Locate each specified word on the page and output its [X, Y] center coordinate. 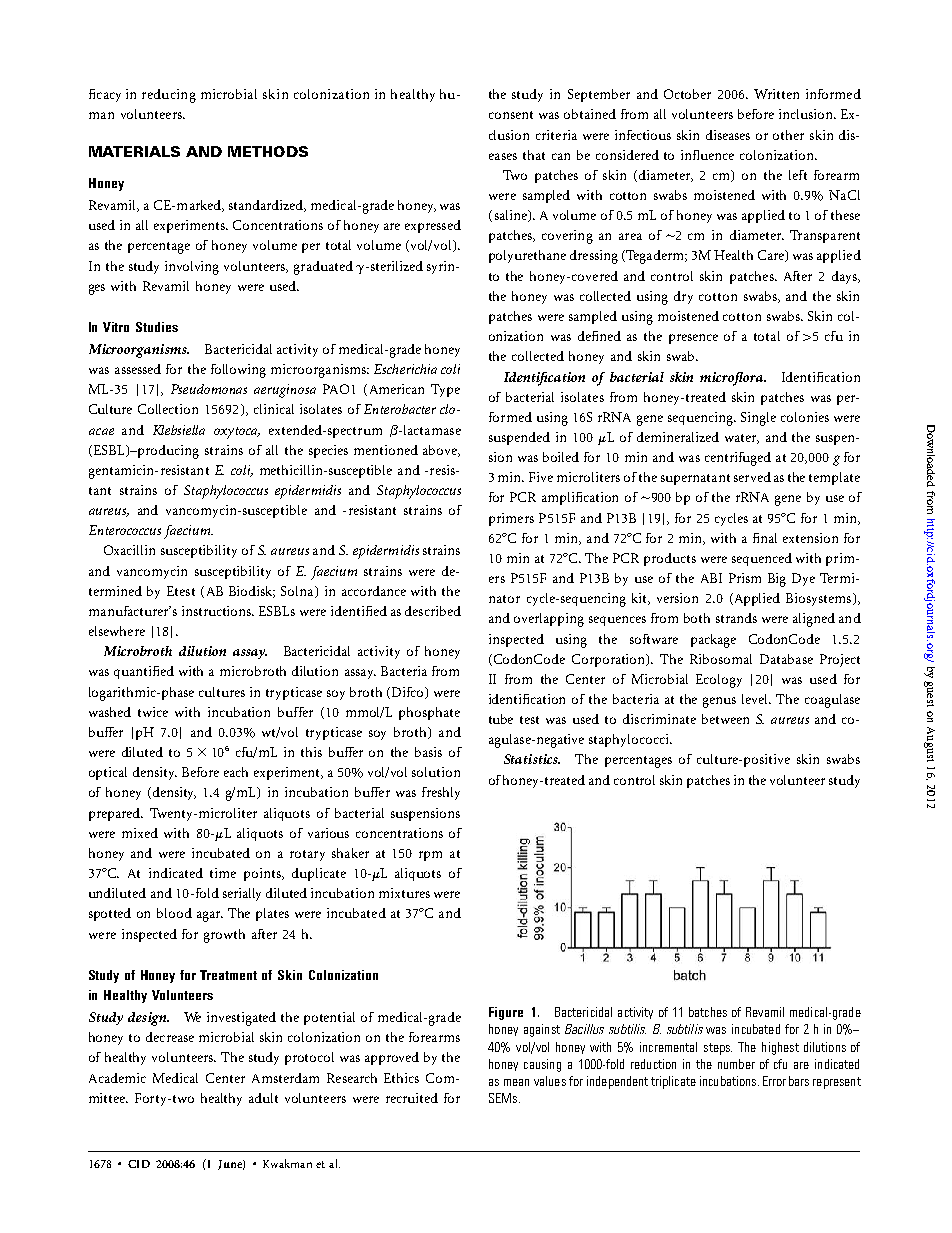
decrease [170, 1037]
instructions [218, 611]
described [433, 611]
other [788, 135]
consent [511, 115]
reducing [169, 96]
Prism [745, 578]
